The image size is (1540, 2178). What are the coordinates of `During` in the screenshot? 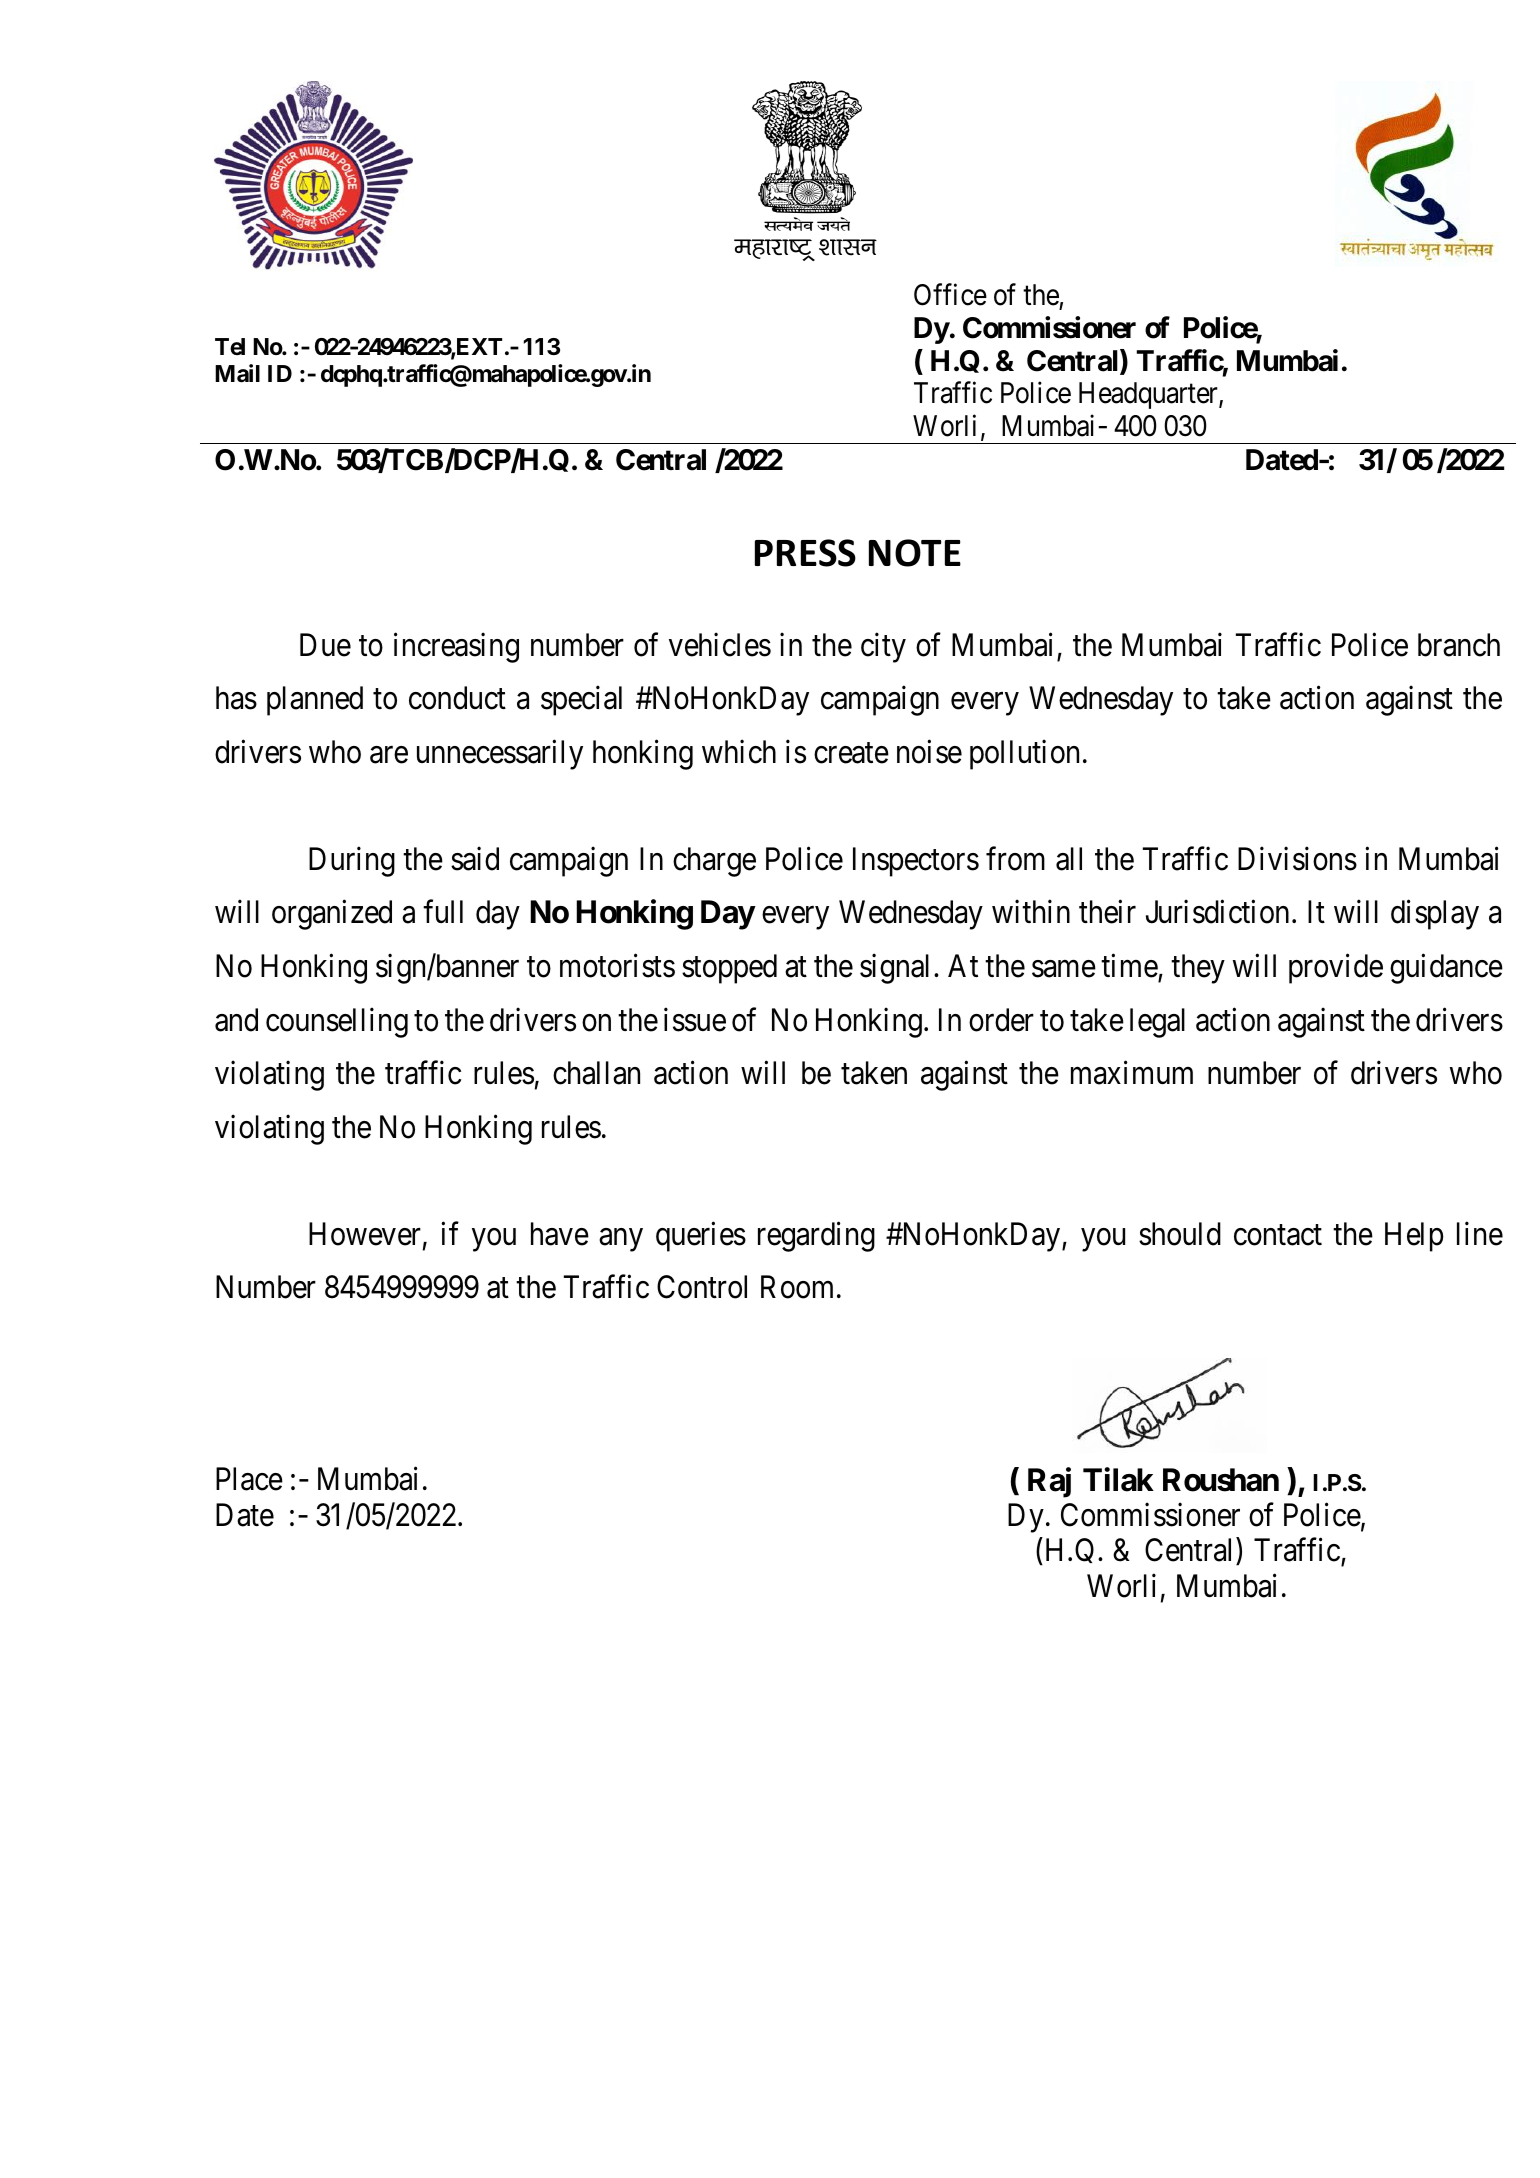 It's located at (352, 862).
